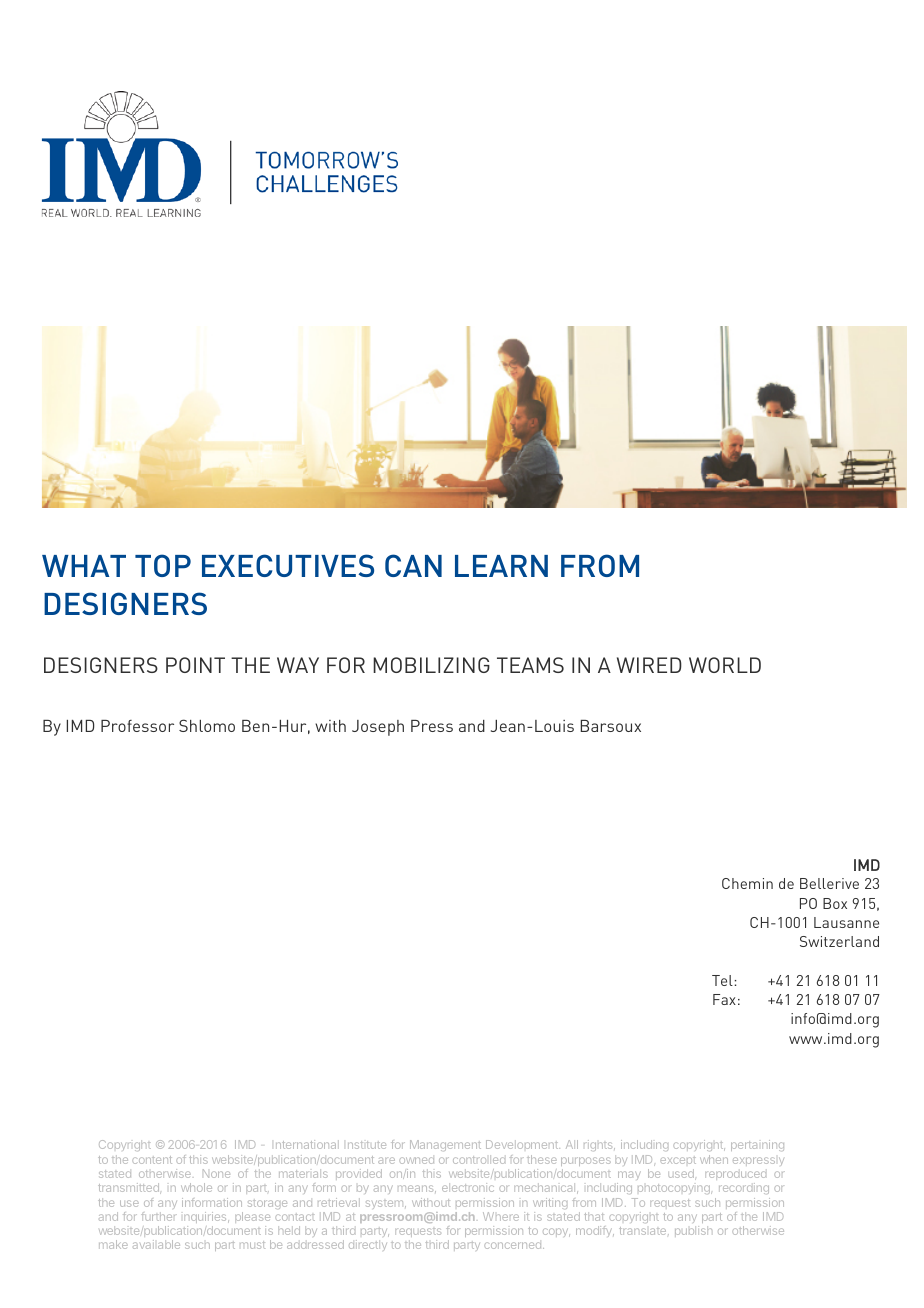 Image resolution: width=924 pixels, height=1308 pixels. I want to click on Where, so click(501, 1216).
